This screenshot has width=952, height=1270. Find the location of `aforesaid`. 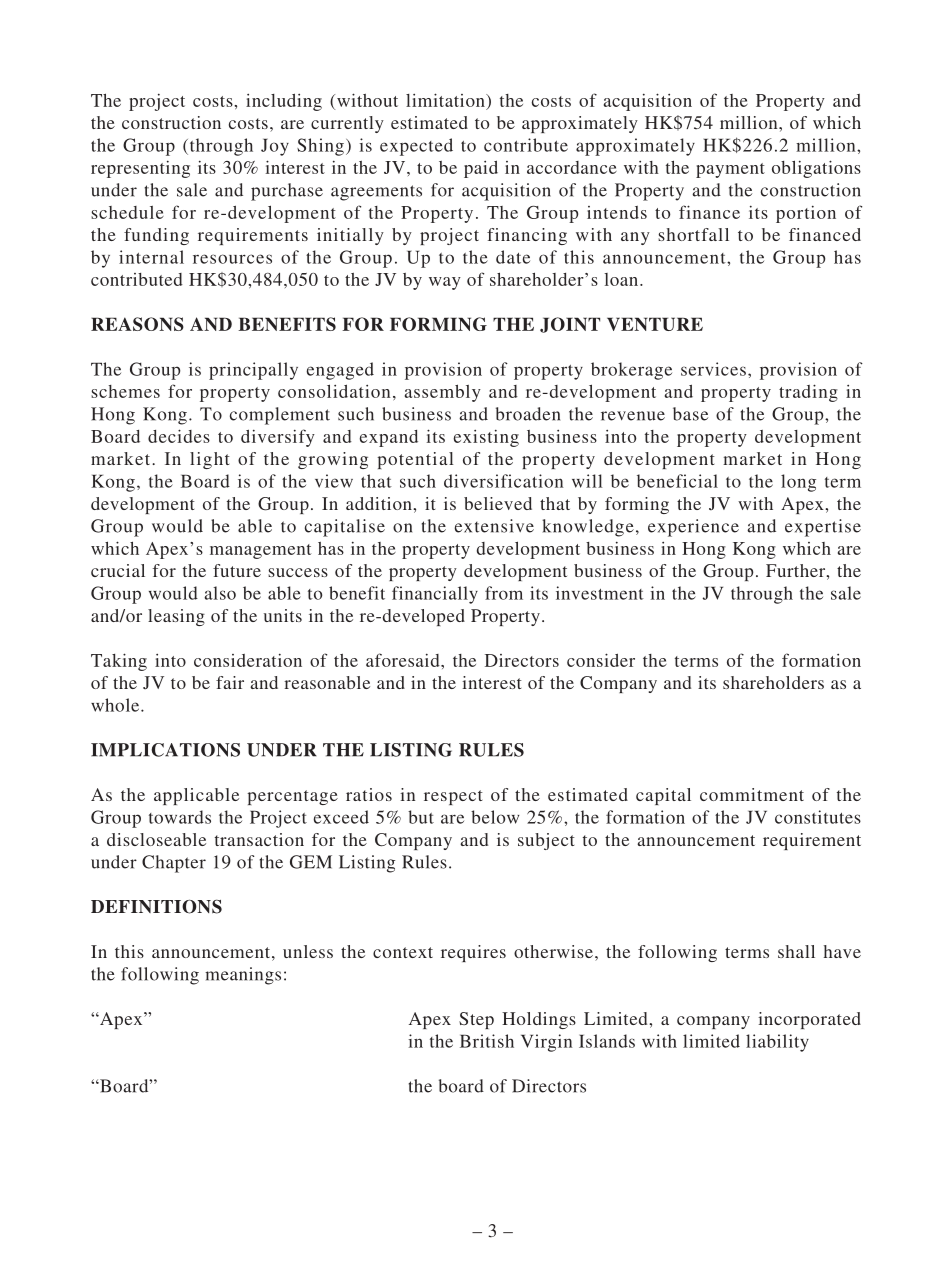

aforesaid is located at coordinates (404, 660).
